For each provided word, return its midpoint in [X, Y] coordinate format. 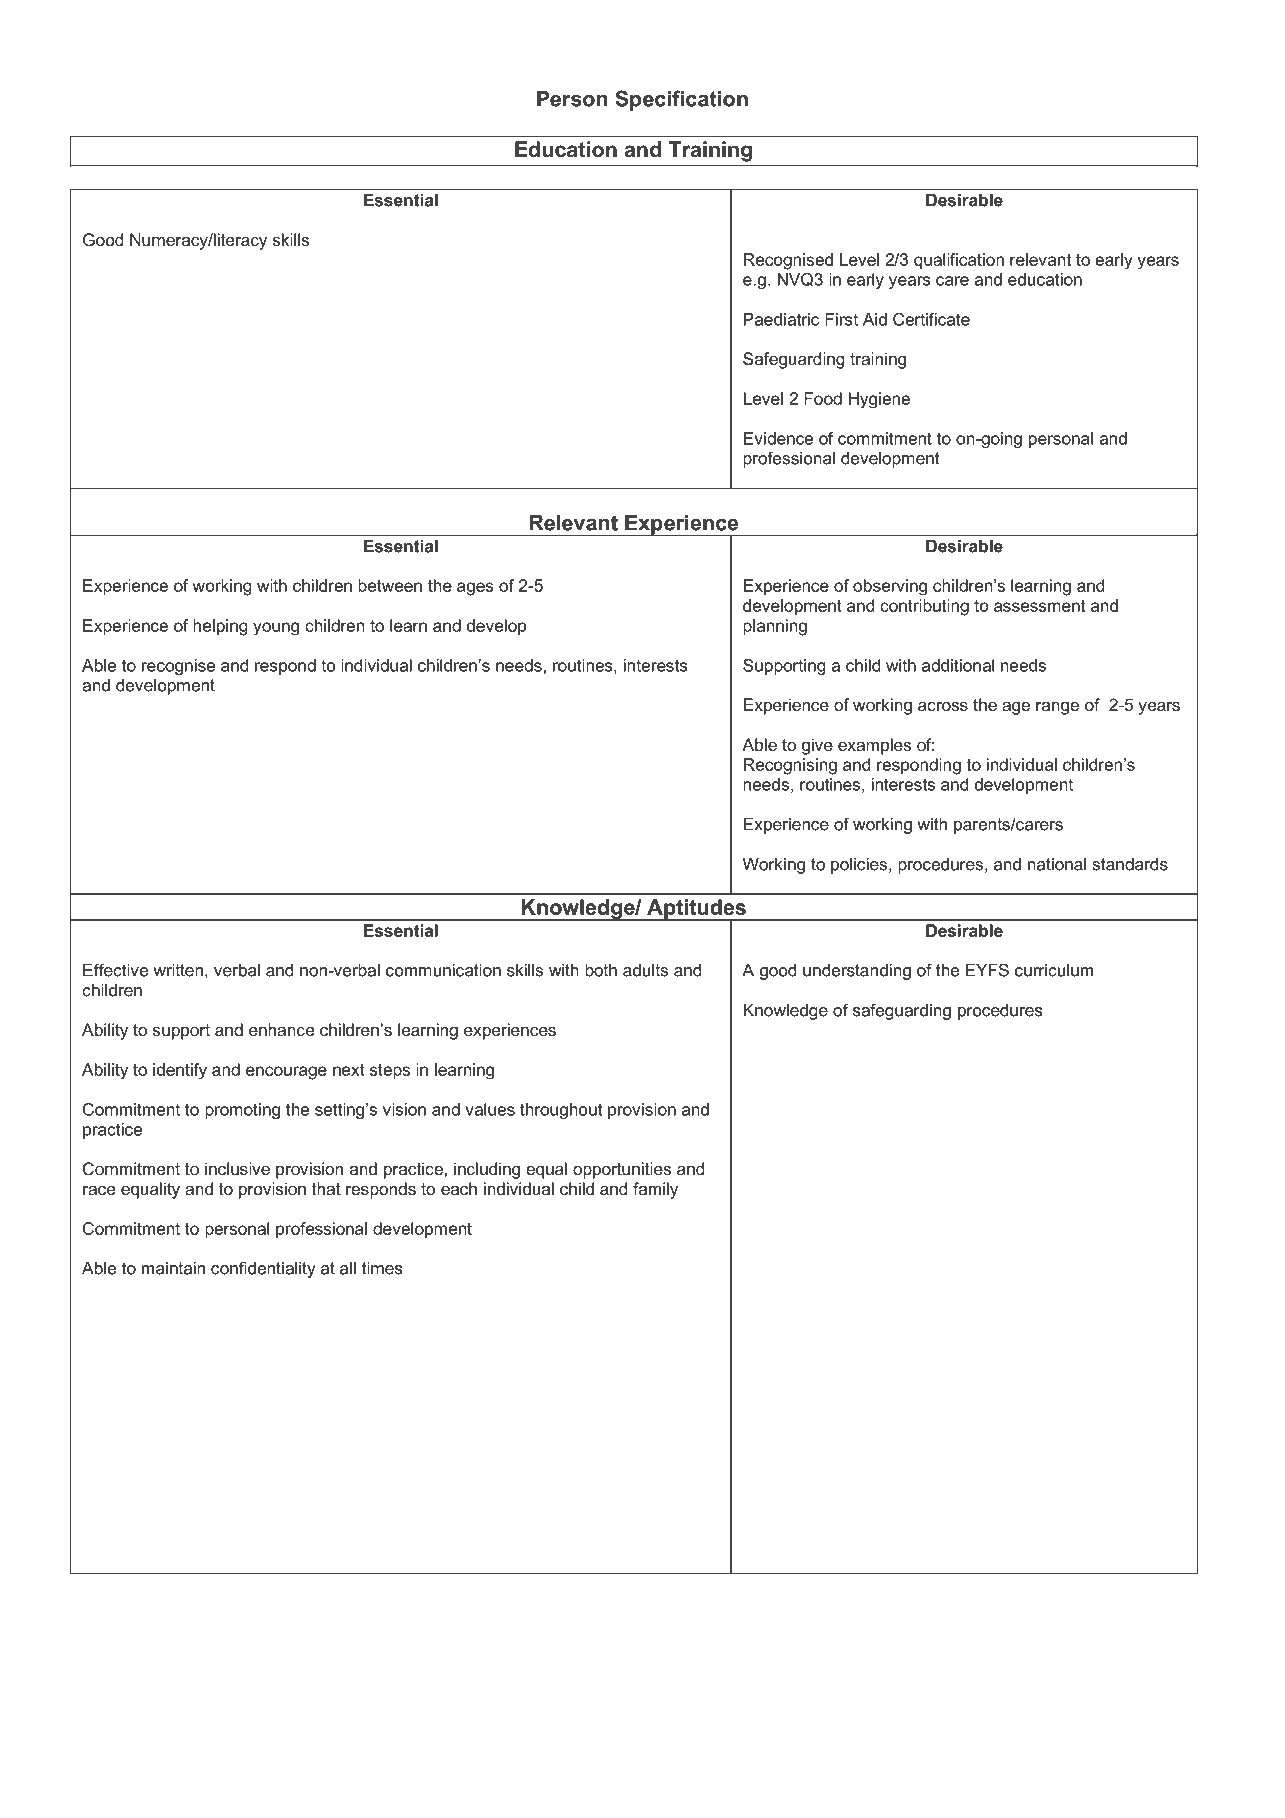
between [390, 585]
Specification [681, 100]
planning [775, 627]
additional [958, 665]
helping [220, 627]
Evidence [778, 438]
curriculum [1054, 970]
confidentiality [263, 1269]
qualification [959, 261]
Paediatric [781, 319]
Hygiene [879, 400]
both [601, 970]
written [178, 970]
